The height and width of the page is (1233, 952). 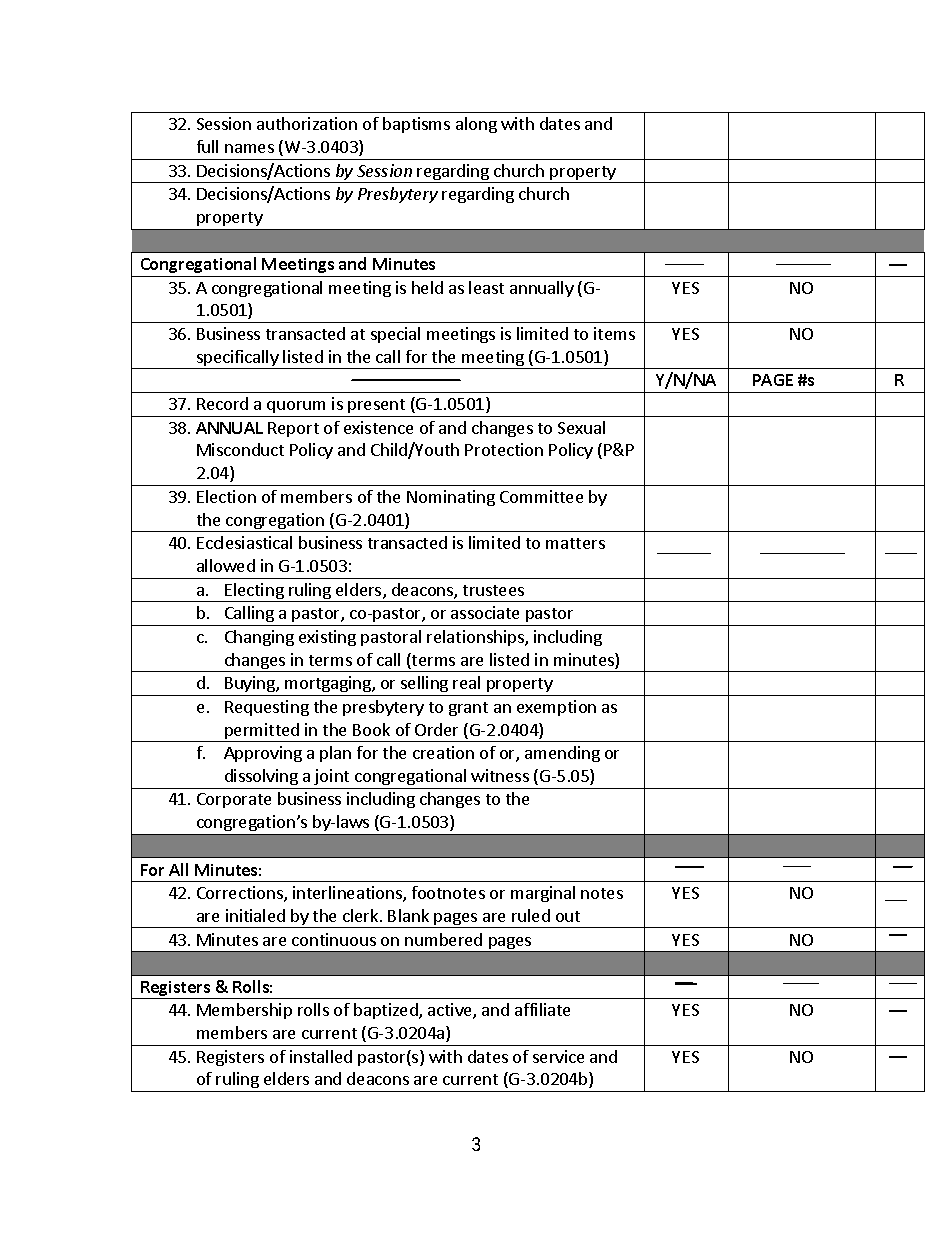 What do you see at coordinates (249, 148) in the page?
I see `names` at bounding box center [249, 148].
